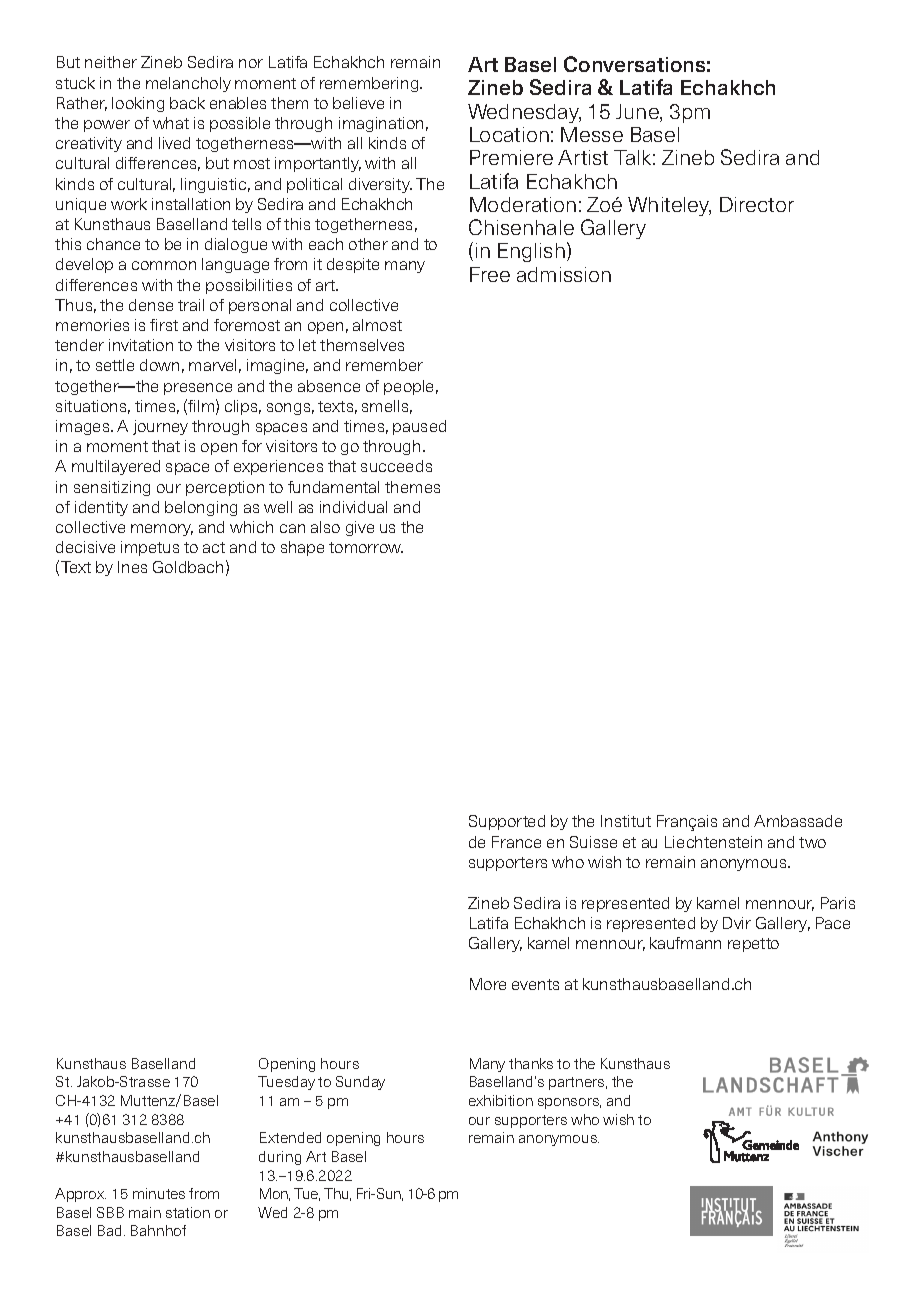 This screenshot has width=924, height=1308. I want to click on Tuesday, so click(286, 1083).
